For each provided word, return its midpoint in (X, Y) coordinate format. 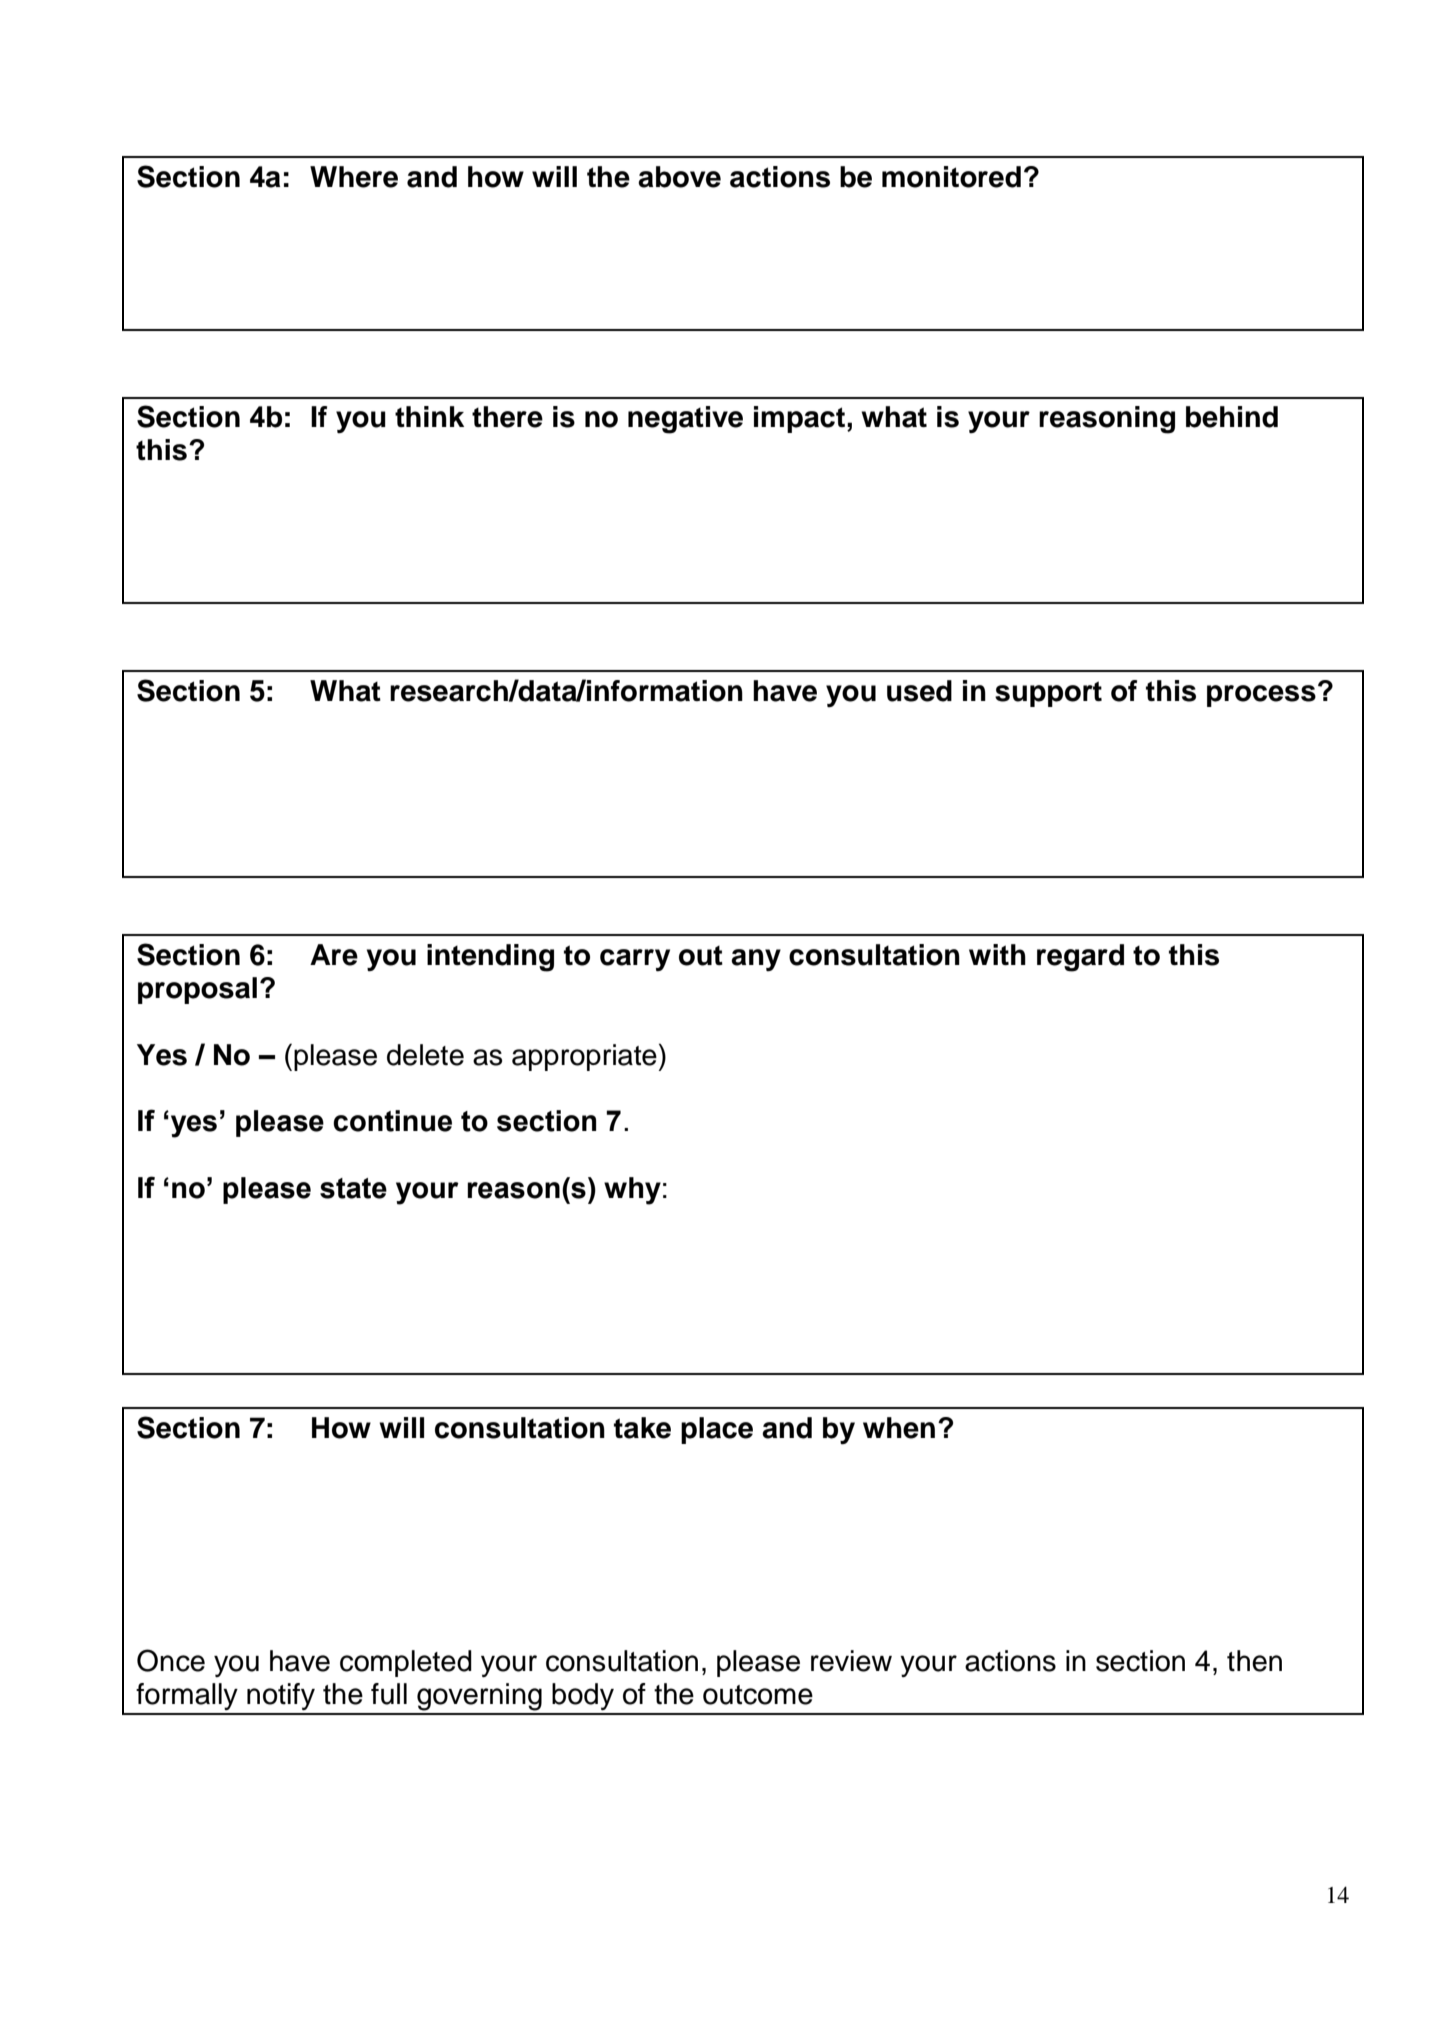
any (756, 960)
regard (1080, 958)
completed (406, 1663)
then (1254, 1661)
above (679, 177)
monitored (951, 177)
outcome (758, 1695)
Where (354, 177)
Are (334, 955)
